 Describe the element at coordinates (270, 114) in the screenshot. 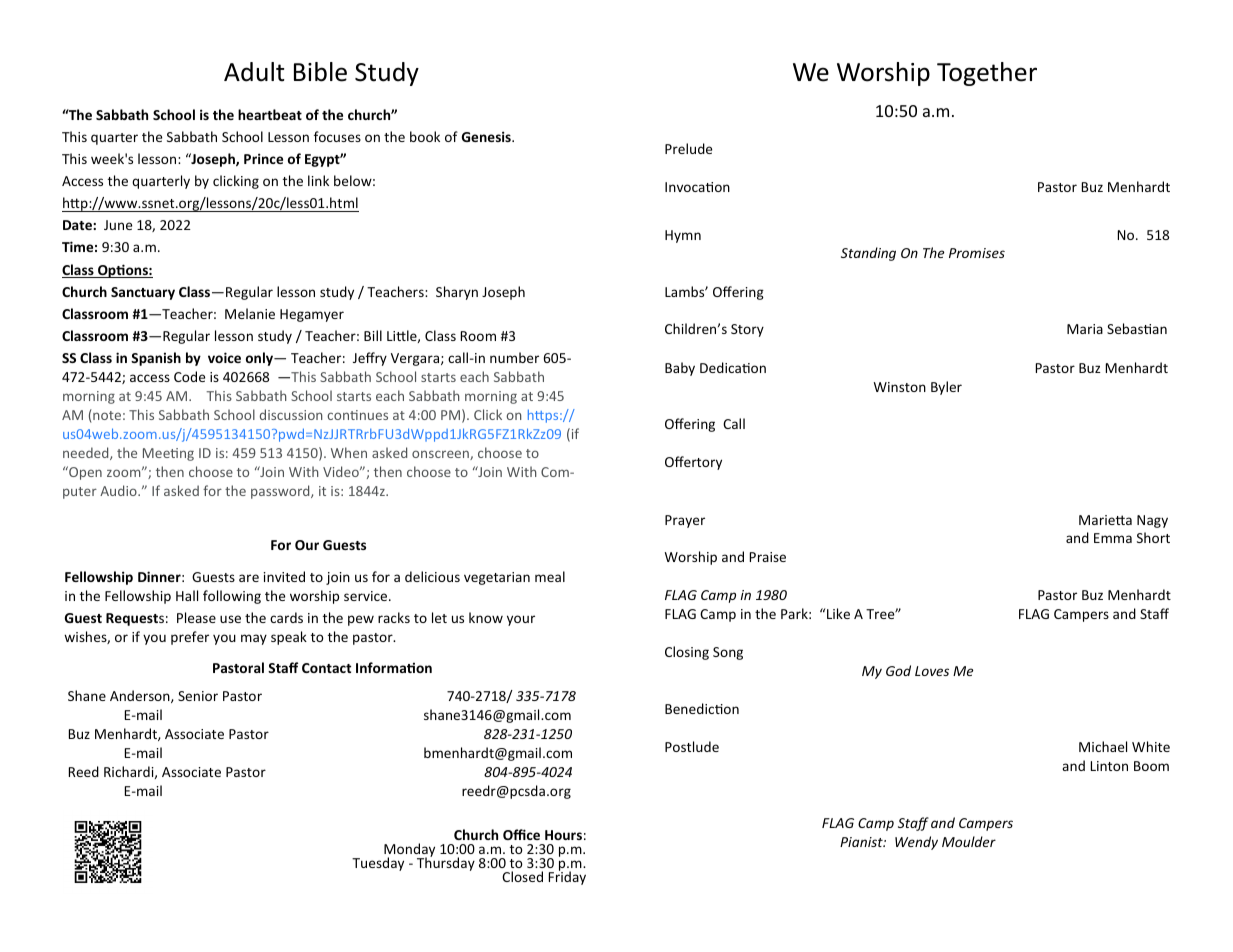

I see `heartbeat` at that location.
